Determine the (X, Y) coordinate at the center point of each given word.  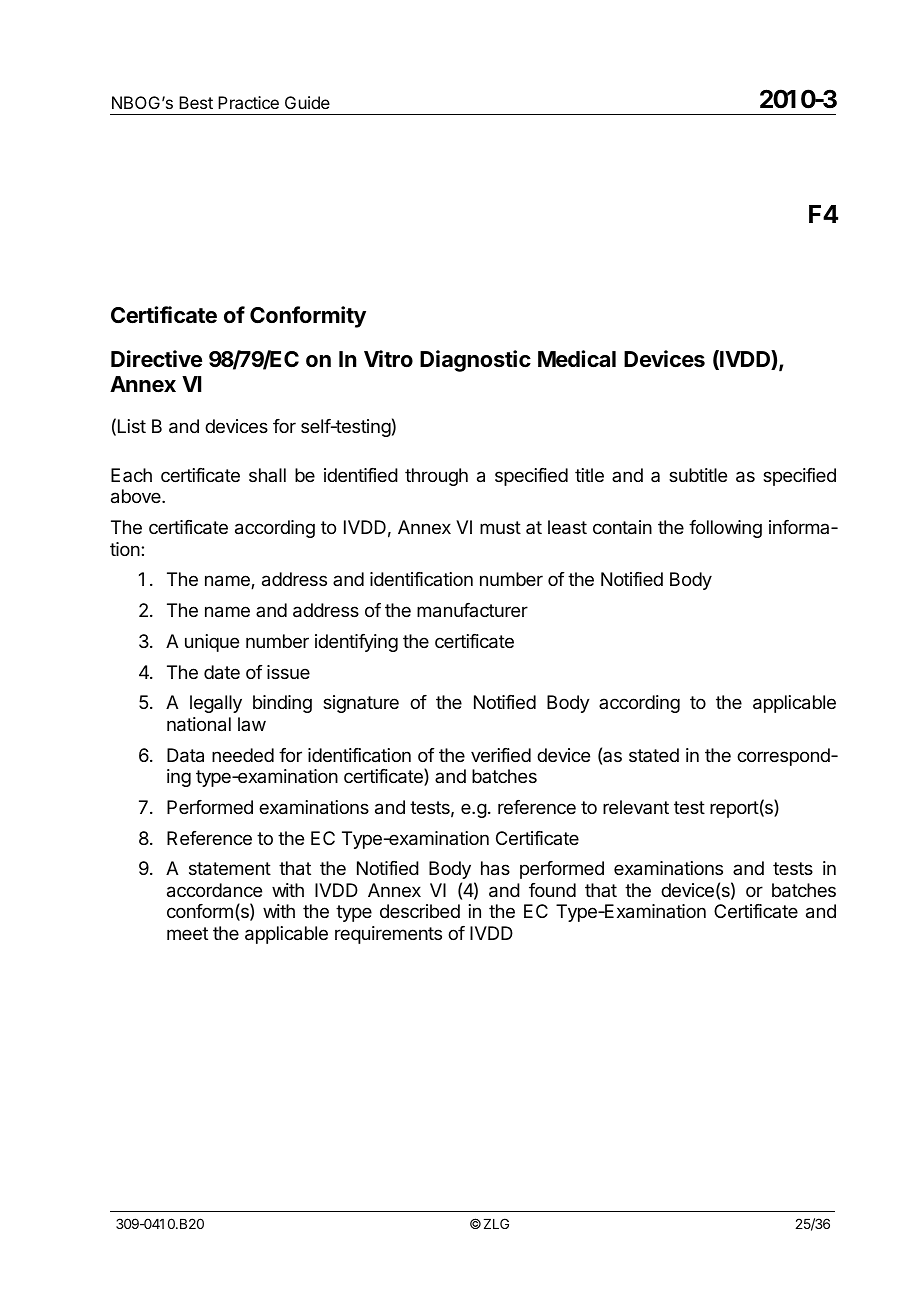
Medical (577, 359)
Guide (307, 102)
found (552, 890)
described (420, 911)
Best (196, 102)
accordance (214, 890)
